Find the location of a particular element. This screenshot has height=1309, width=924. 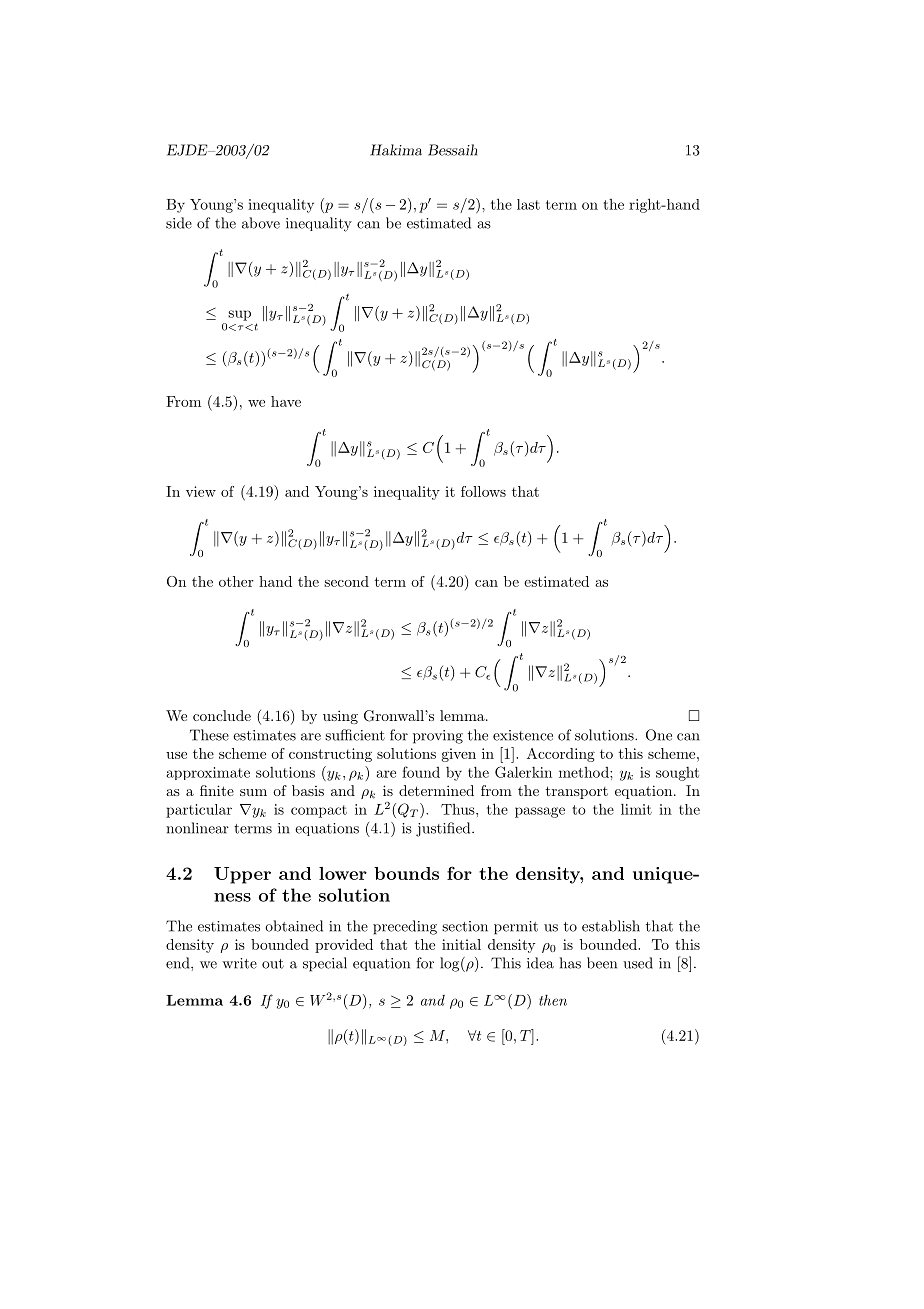

last is located at coordinates (528, 204).
